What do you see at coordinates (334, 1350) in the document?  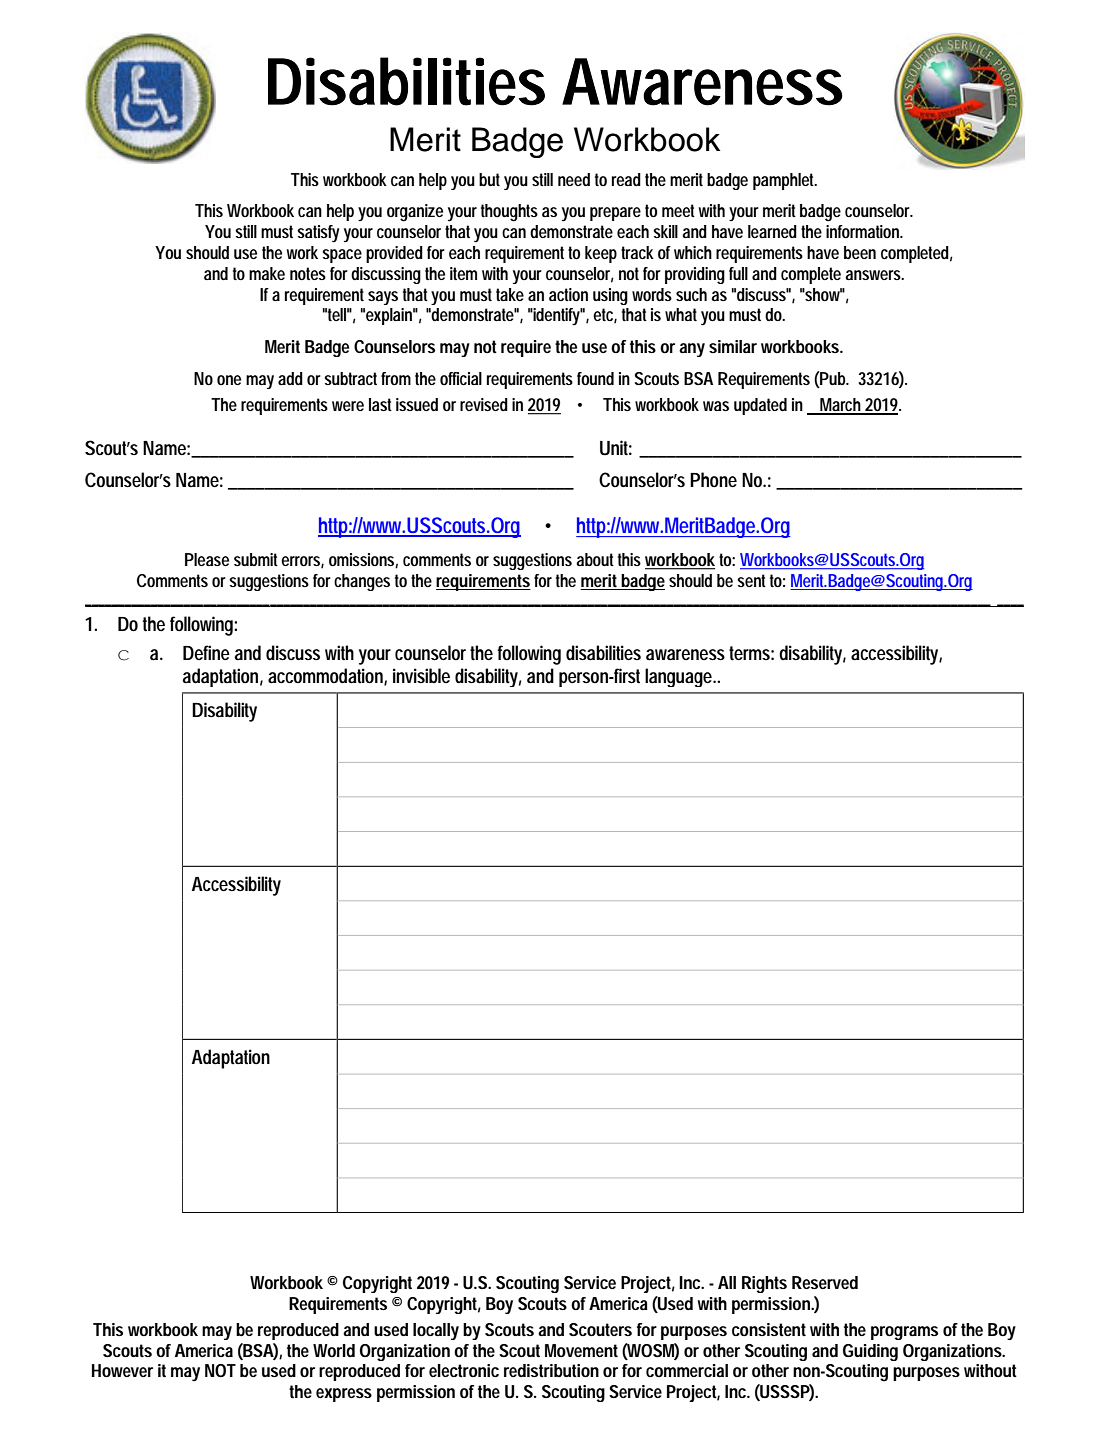 I see `World` at bounding box center [334, 1350].
